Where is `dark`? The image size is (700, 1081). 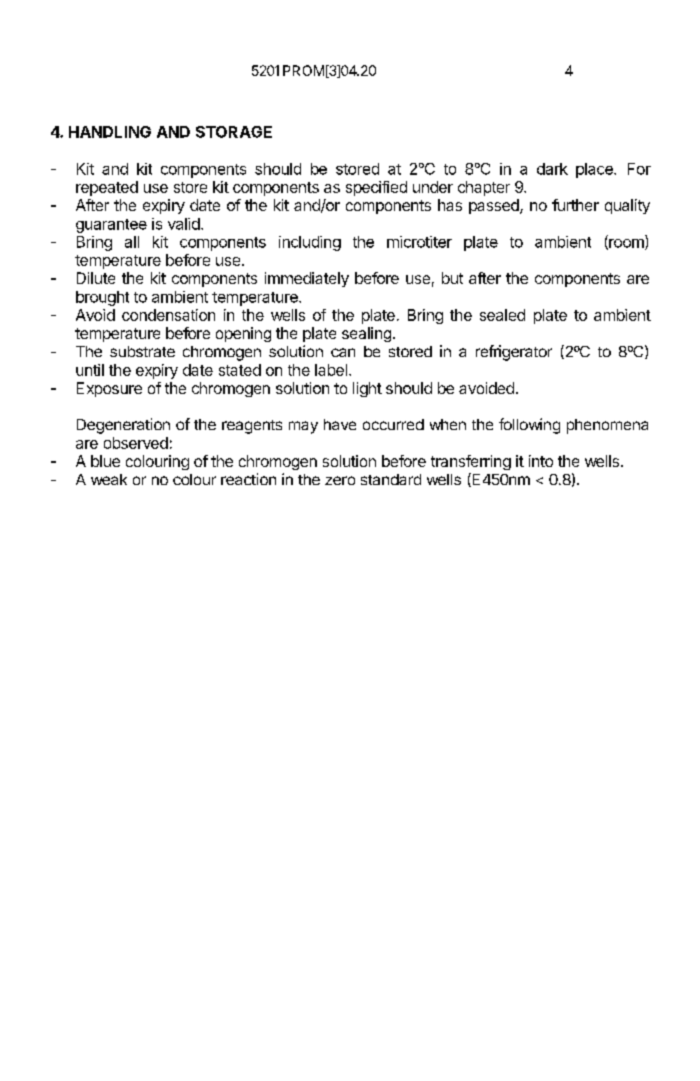
dark is located at coordinates (552, 169).
